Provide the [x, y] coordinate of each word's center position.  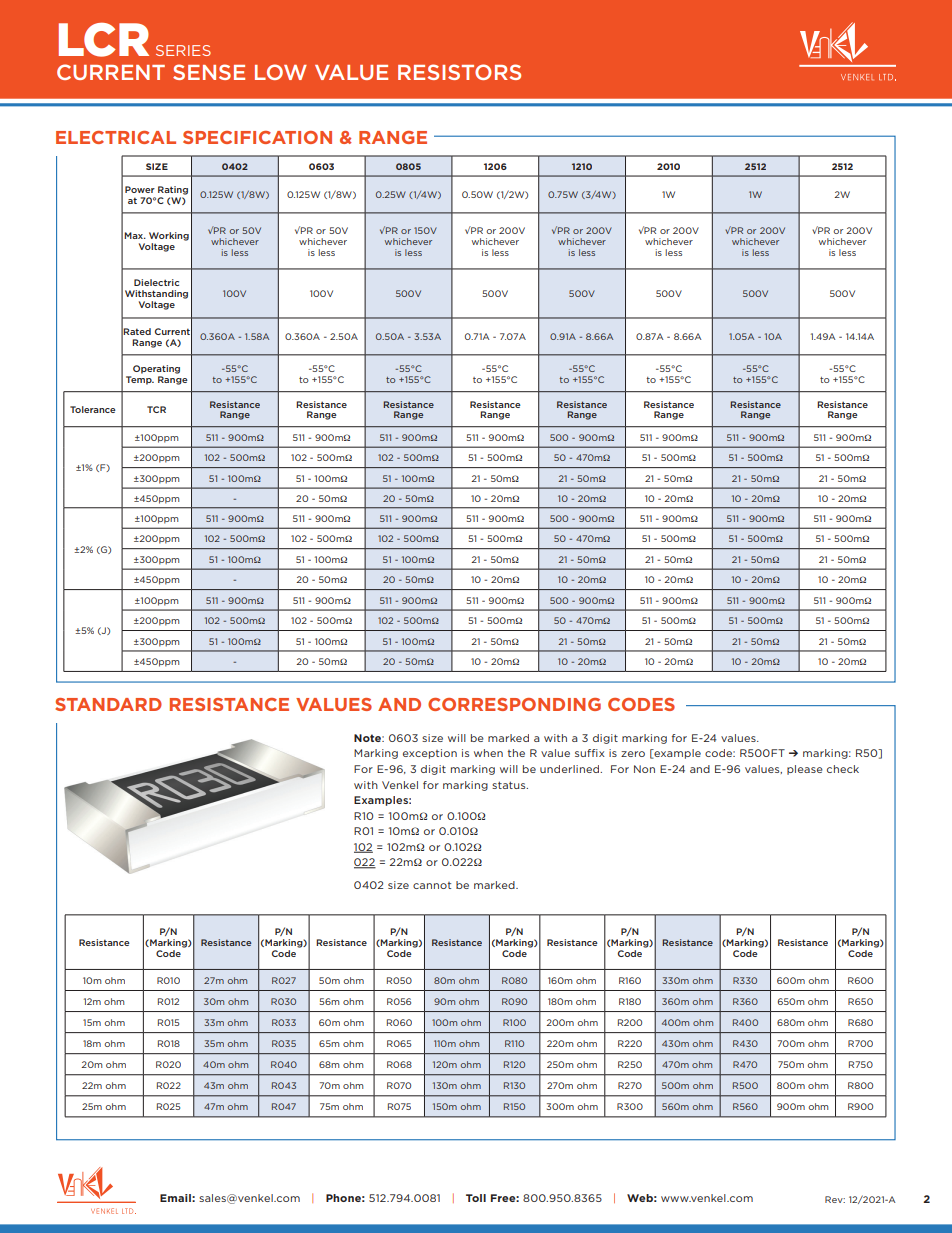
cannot [432, 885]
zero [633, 754]
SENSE [209, 72]
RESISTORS [459, 72]
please [805, 770]
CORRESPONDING [514, 704]
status [510, 785]
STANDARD [108, 704]
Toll [476, 1198]
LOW [281, 72]
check [843, 769]
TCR [156, 409]
